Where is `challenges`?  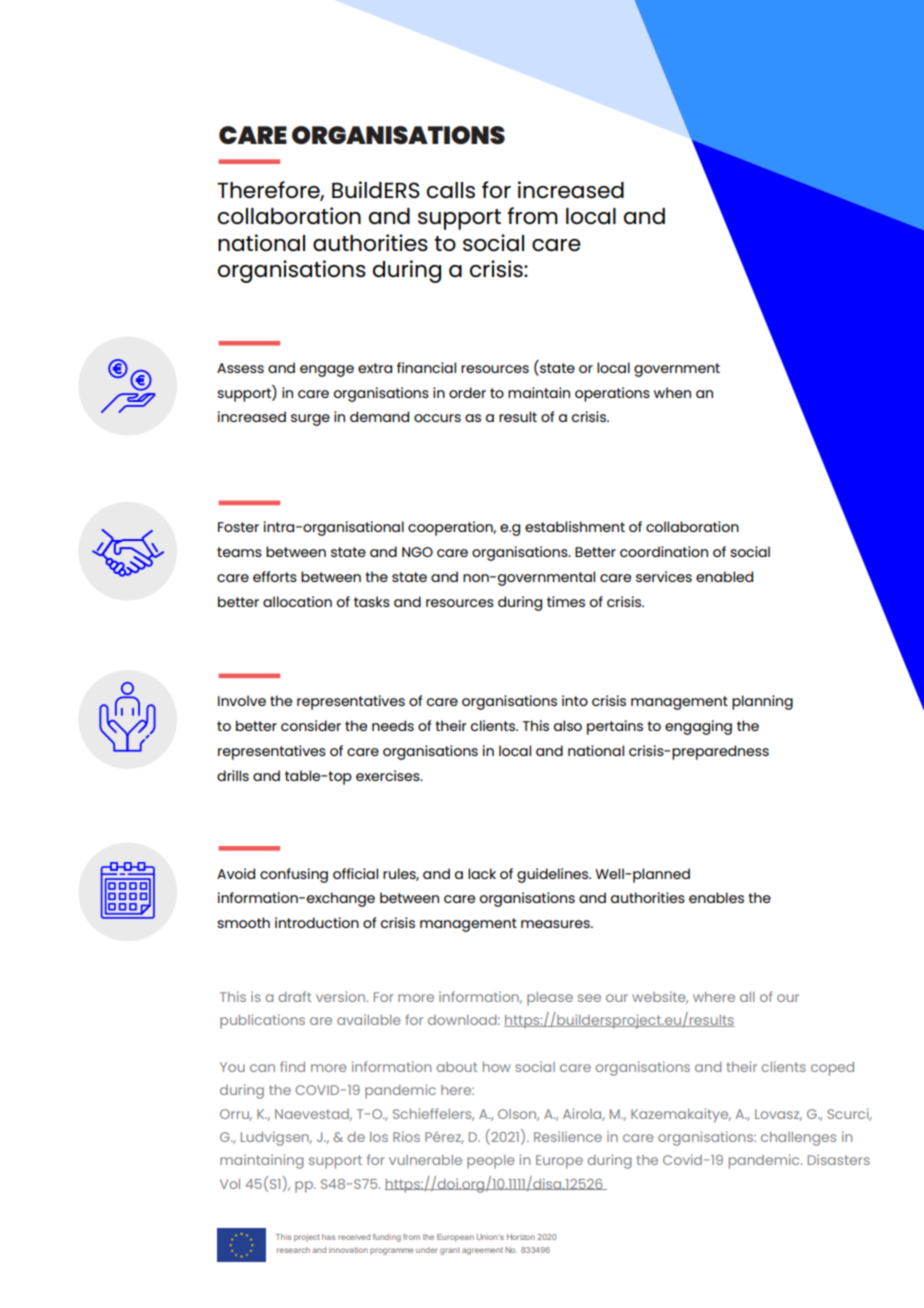
challenges is located at coordinates (798, 1139).
